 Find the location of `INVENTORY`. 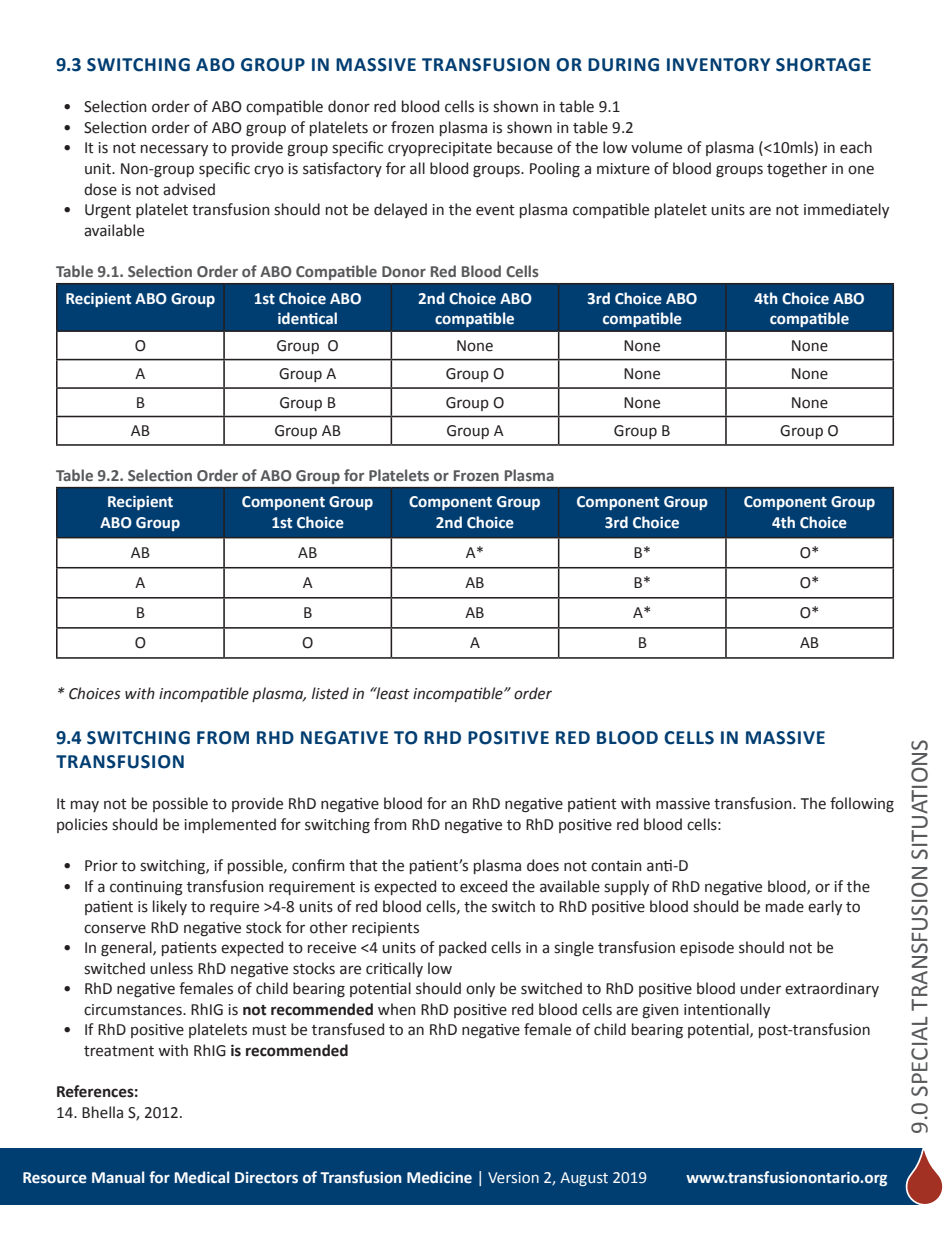

INVENTORY is located at coordinates (718, 65).
